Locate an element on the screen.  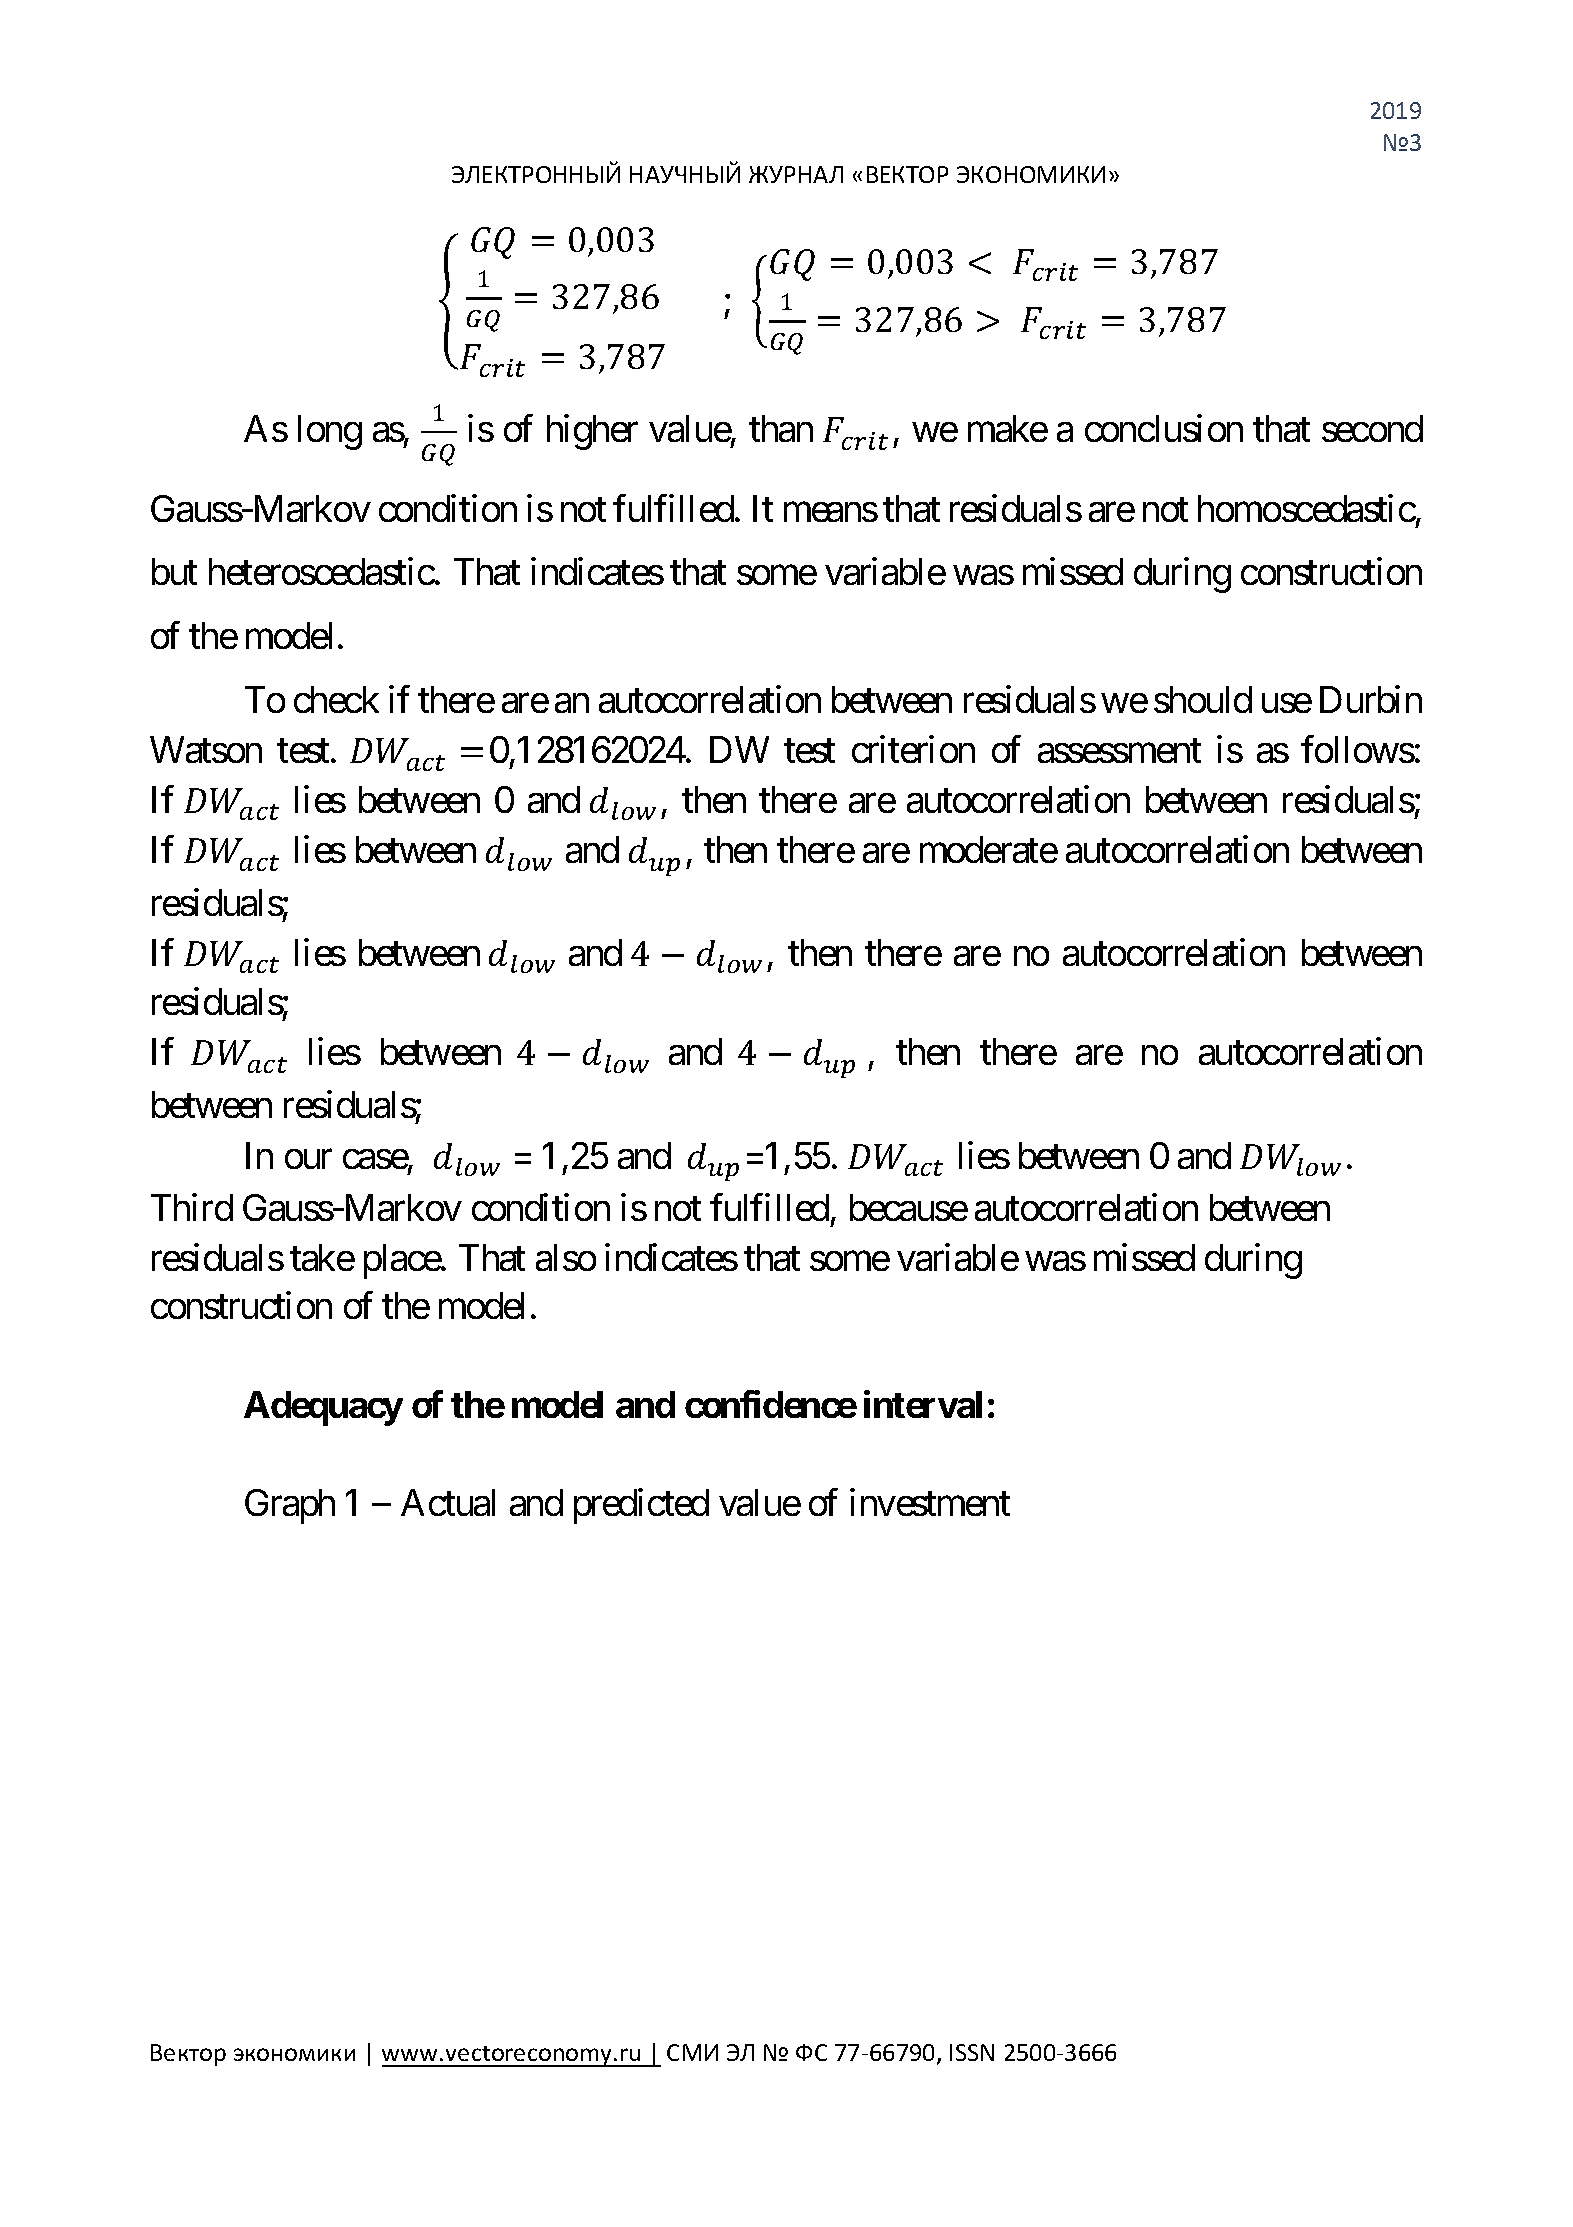
interval is located at coordinates (923, 1404).
